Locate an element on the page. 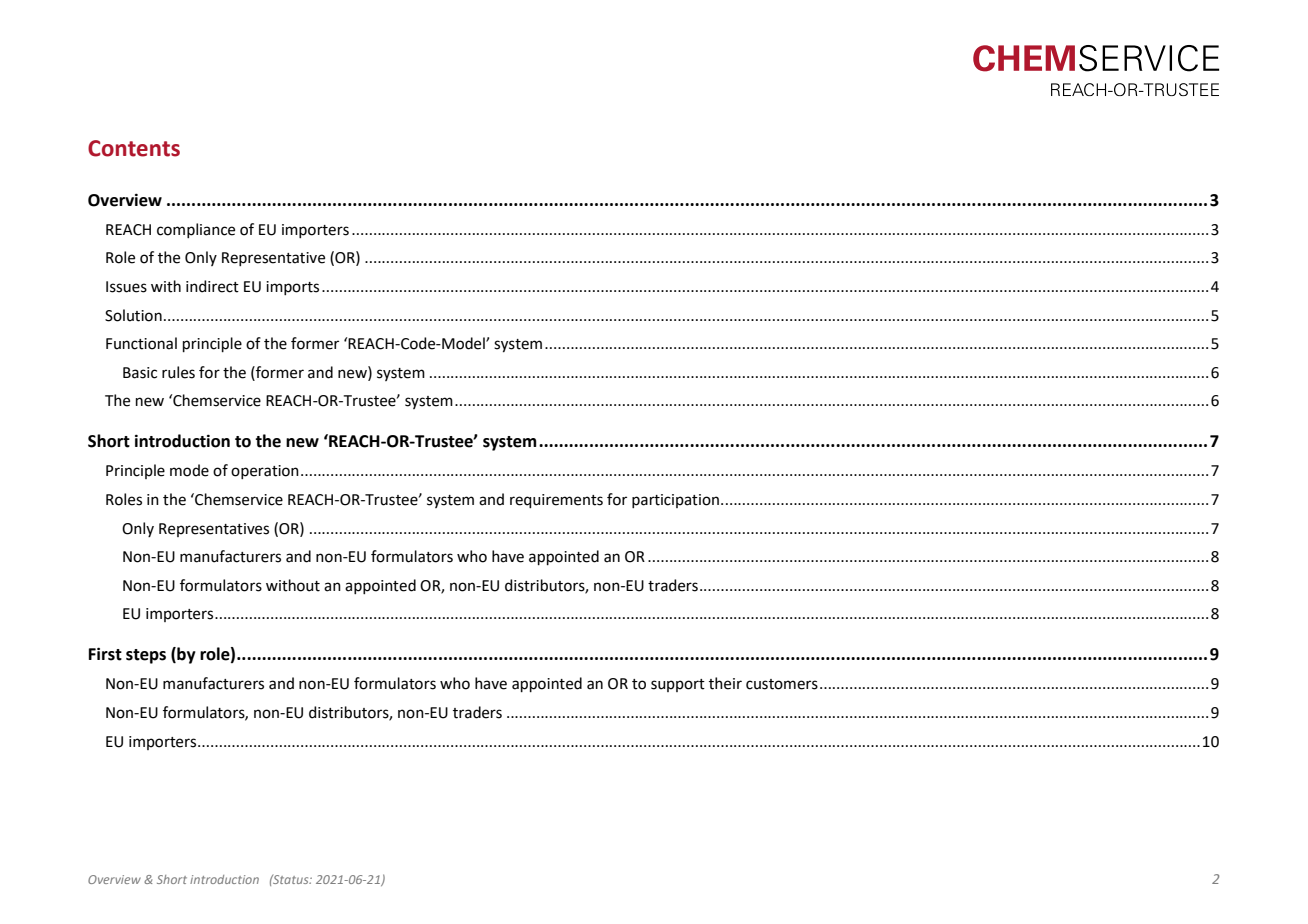 Image resolution: width=1308 pixels, height=924 pixels. compliance is located at coordinates (196, 230).
